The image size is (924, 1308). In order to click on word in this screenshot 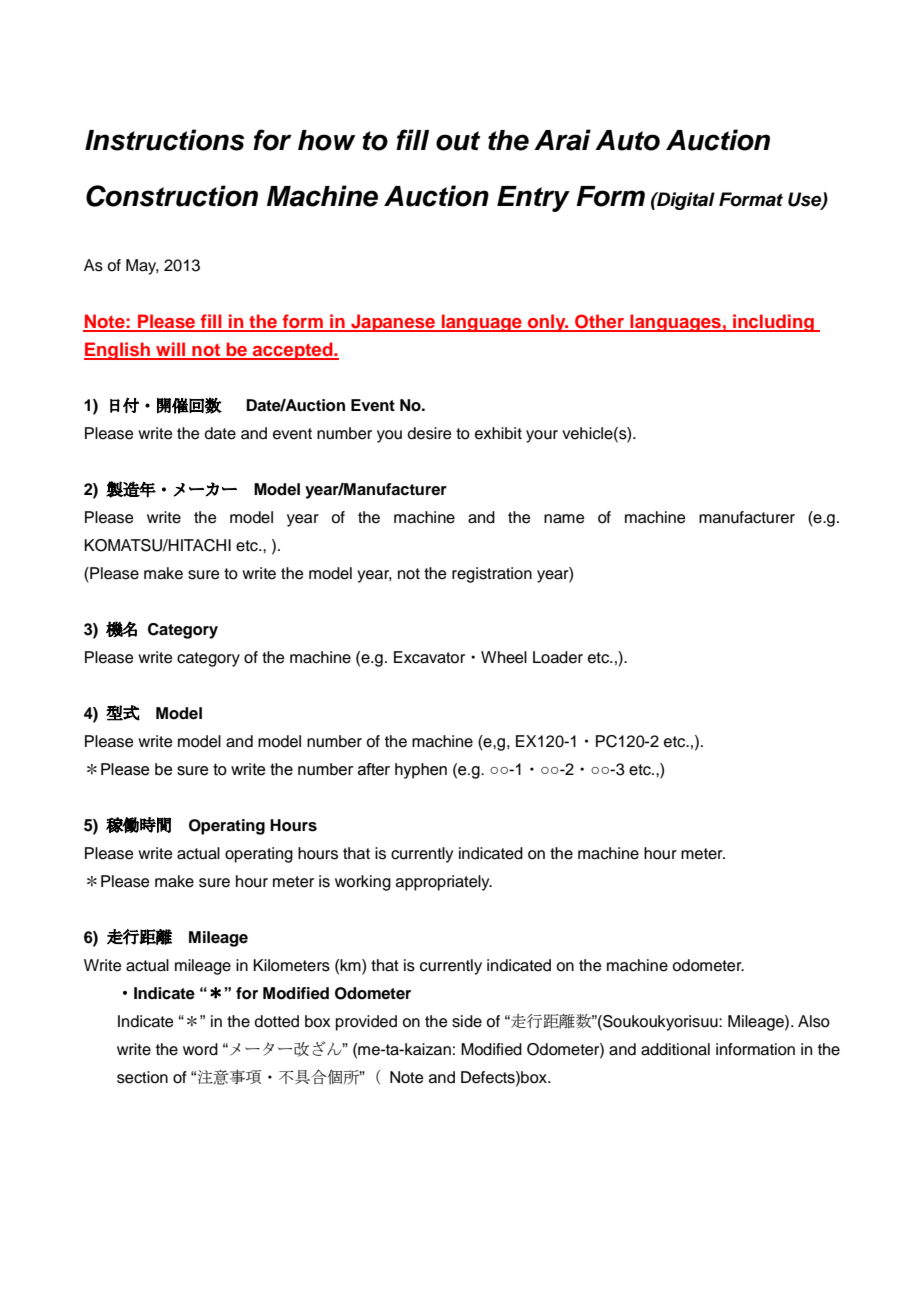, I will do `click(200, 1049)`.
